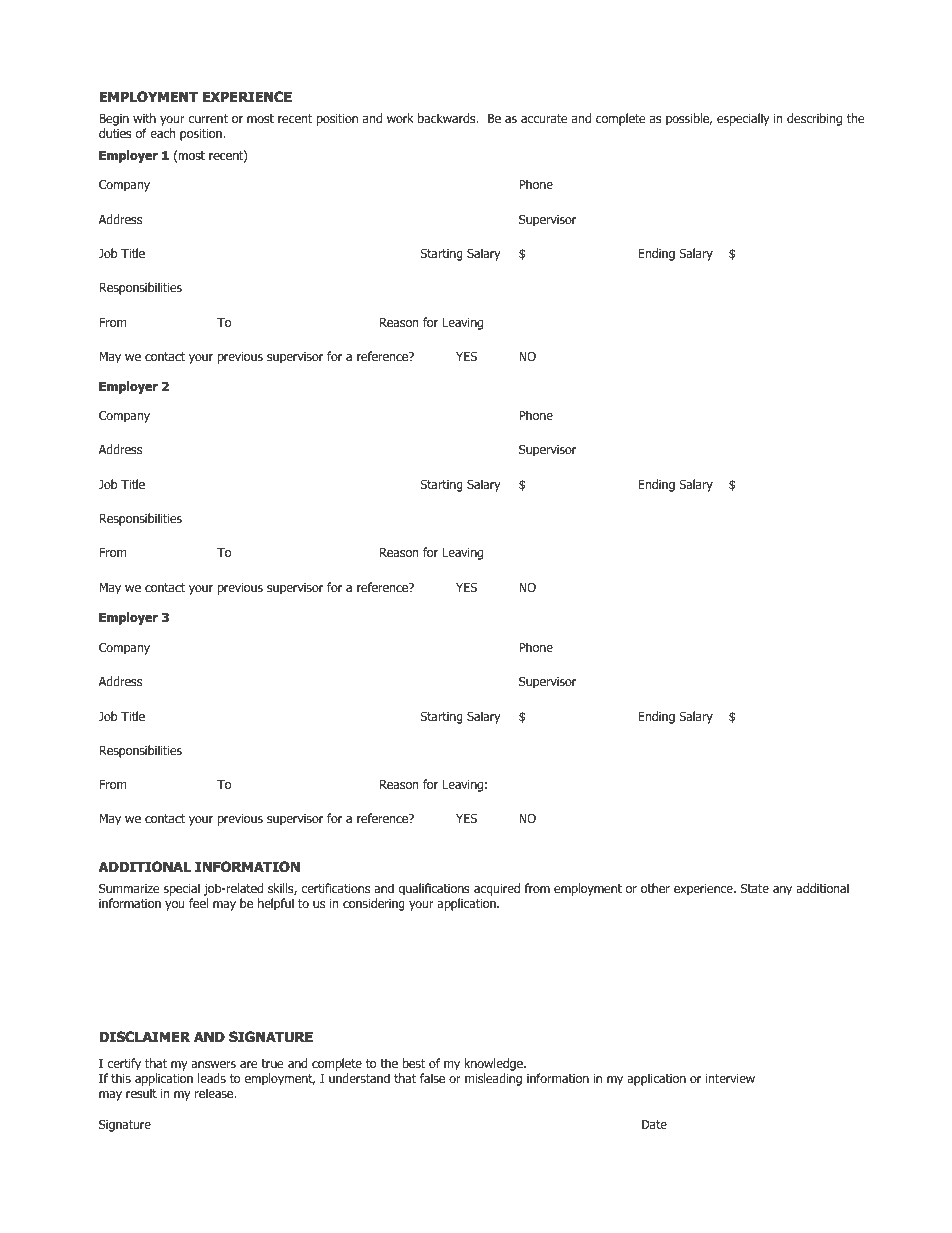 The height and width of the page is (1233, 952). What do you see at coordinates (374, 905) in the page?
I see `considering` at bounding box center [374, 905].
